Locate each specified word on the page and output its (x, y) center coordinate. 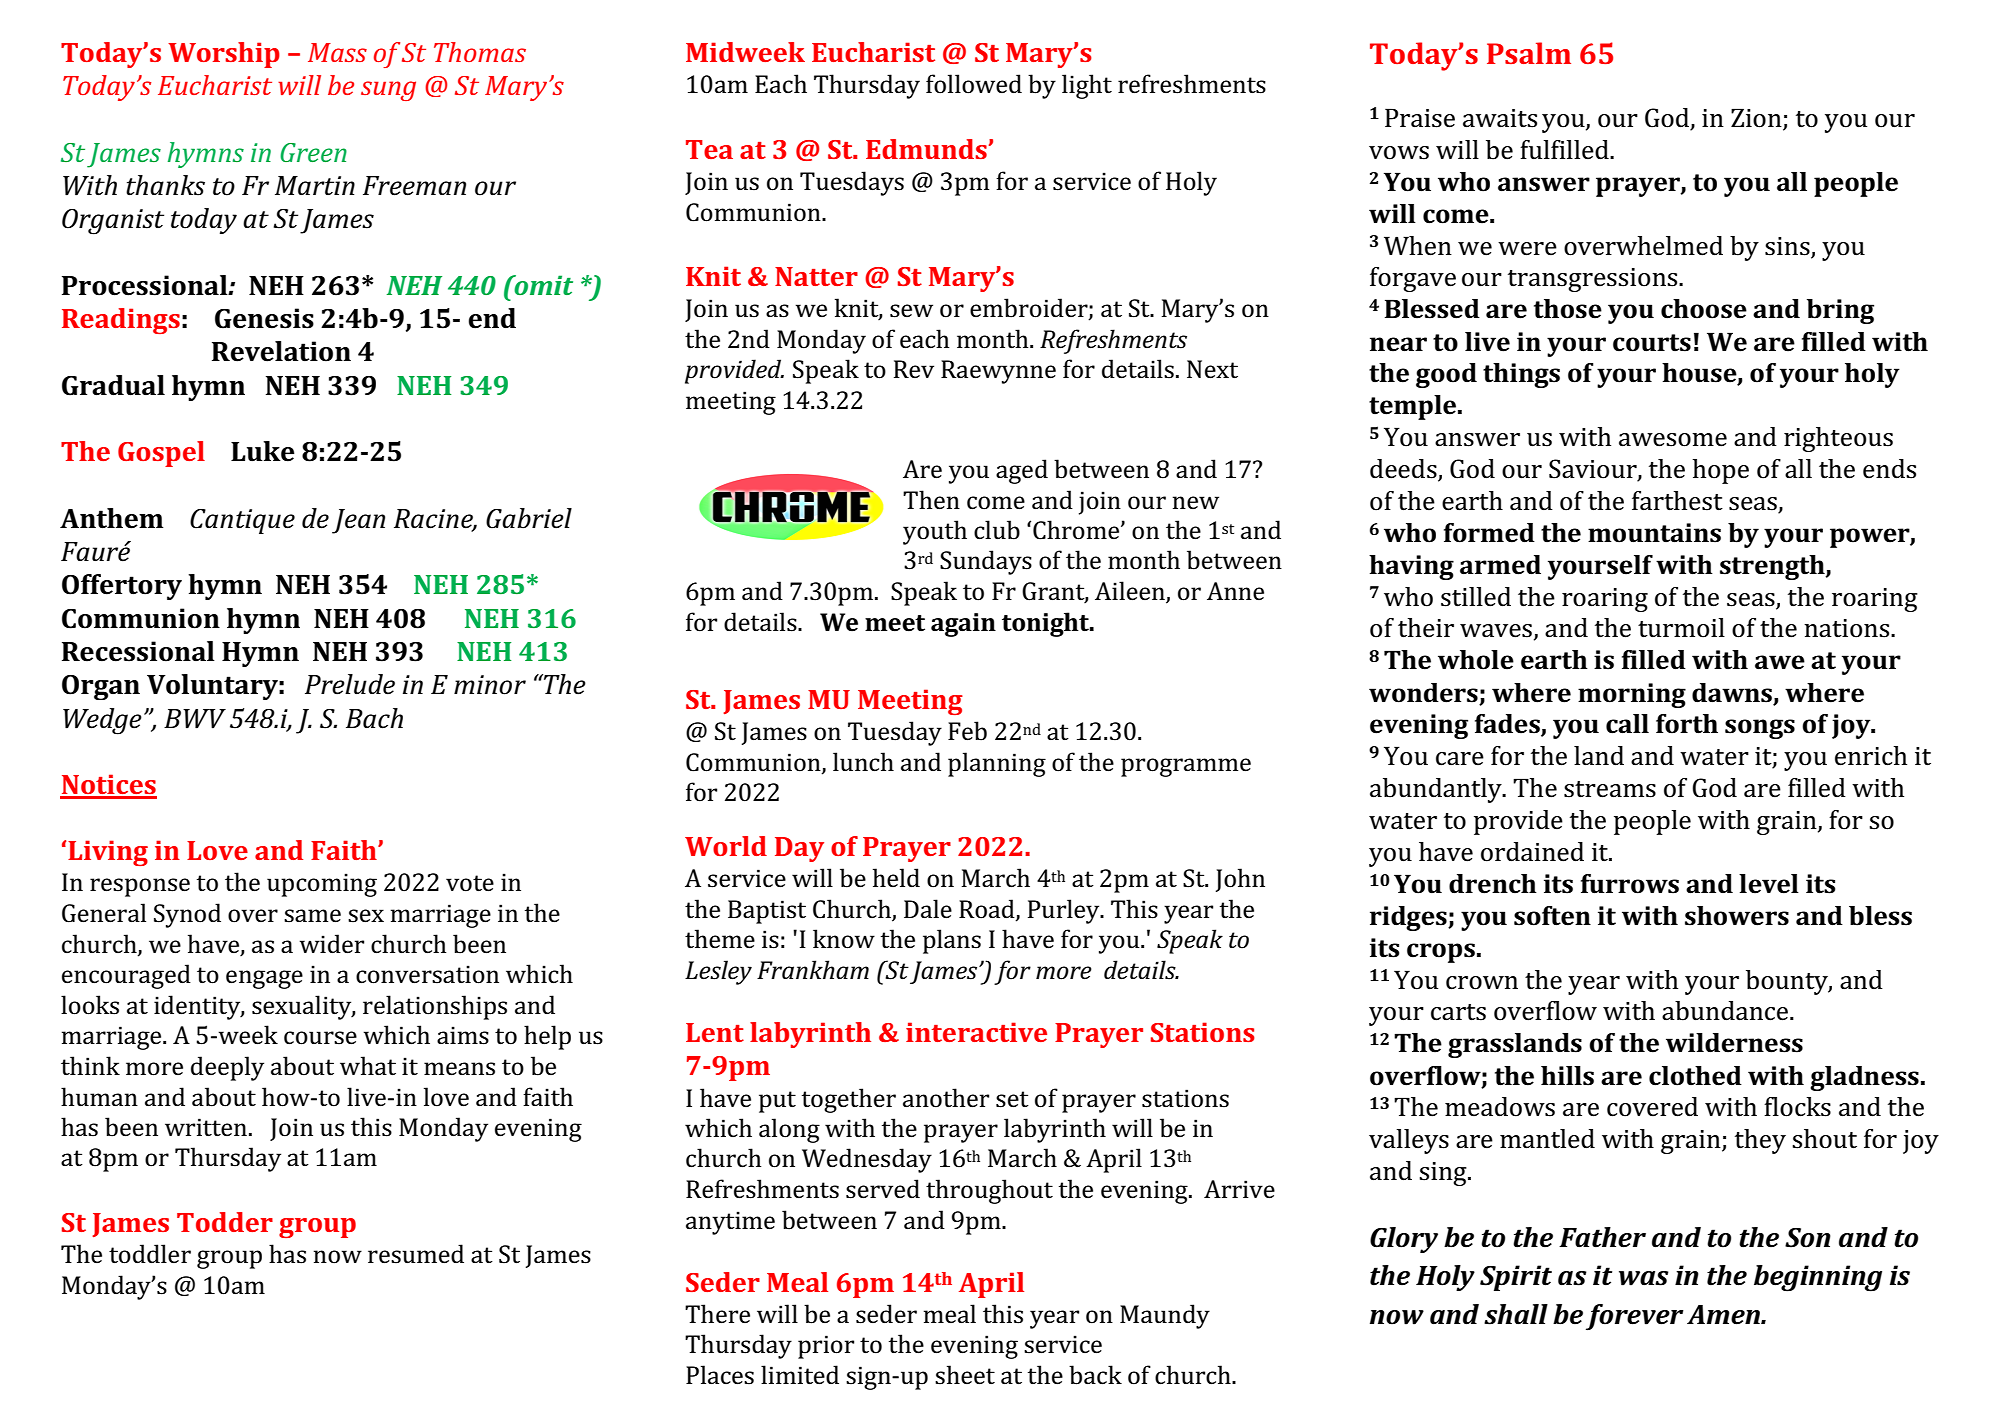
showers (1737, 916)
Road (988, 909)
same (312, 916)
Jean (358, 521)
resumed (416, 1254)
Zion (1756, 118)
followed (974, 84)
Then (931, 500)
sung (388, 91)
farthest (1677, 501)
